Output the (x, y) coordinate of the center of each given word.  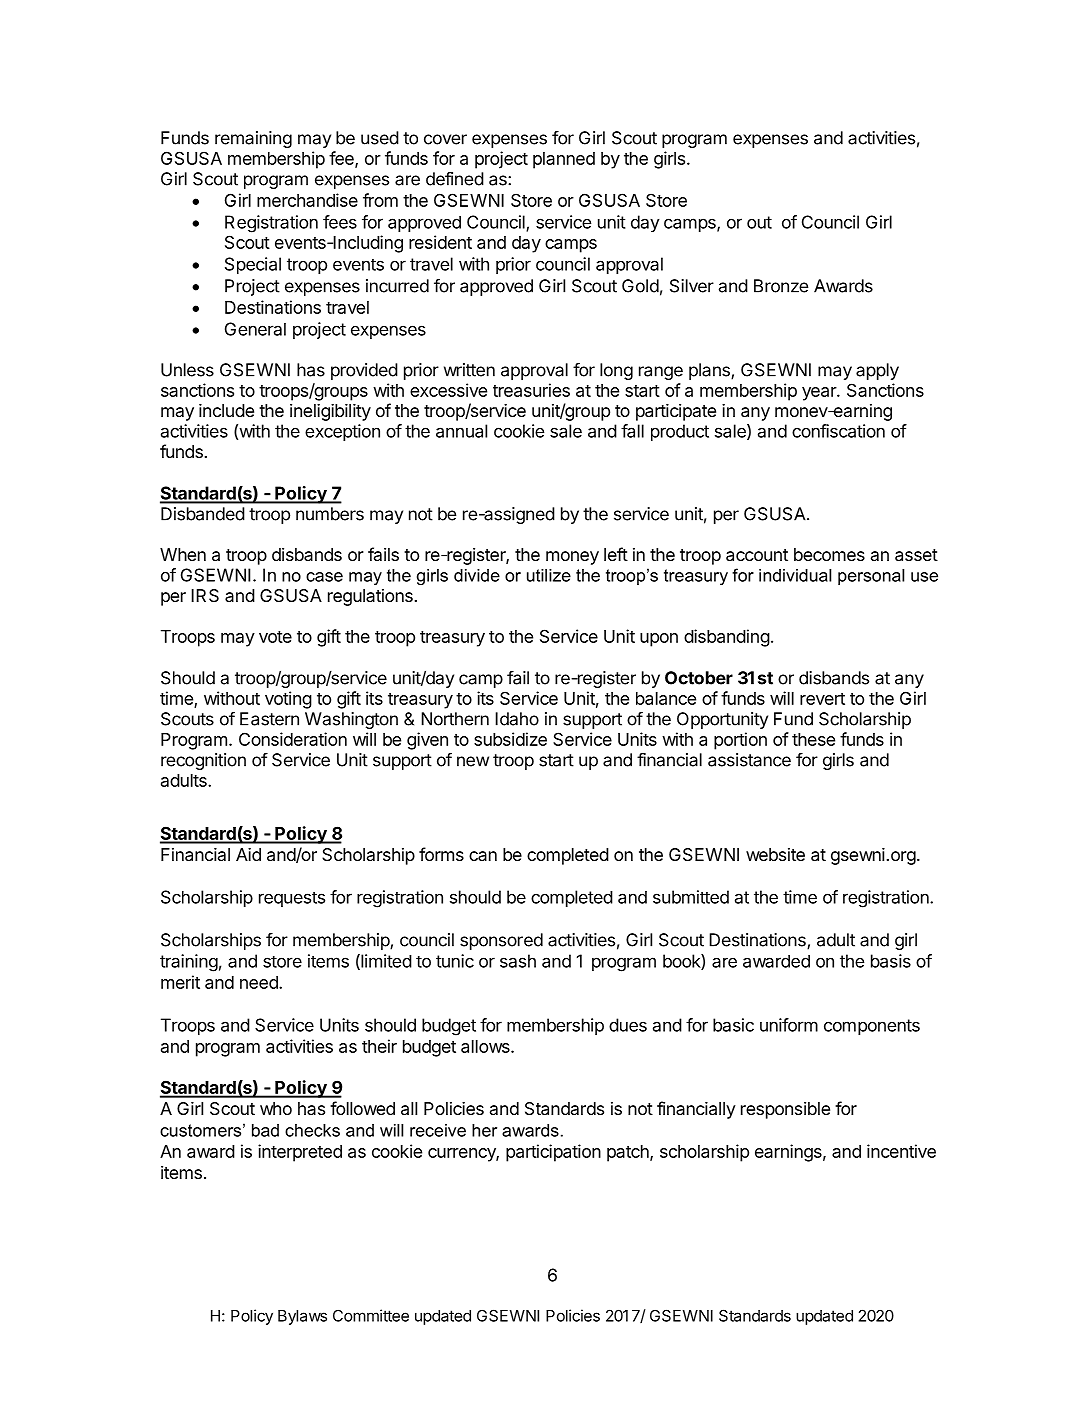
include (226, 410)
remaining (253, 139)
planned (564, 160)
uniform (789, 1025)
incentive (901, 1151)
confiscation (838, 431)
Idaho (517, 719)
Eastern (269, 719)
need (260, 982)
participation (553, 1153)
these (813, 739)
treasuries (531, 390)
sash (518, 961)
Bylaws (302, 1317)
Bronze (781, 286)
